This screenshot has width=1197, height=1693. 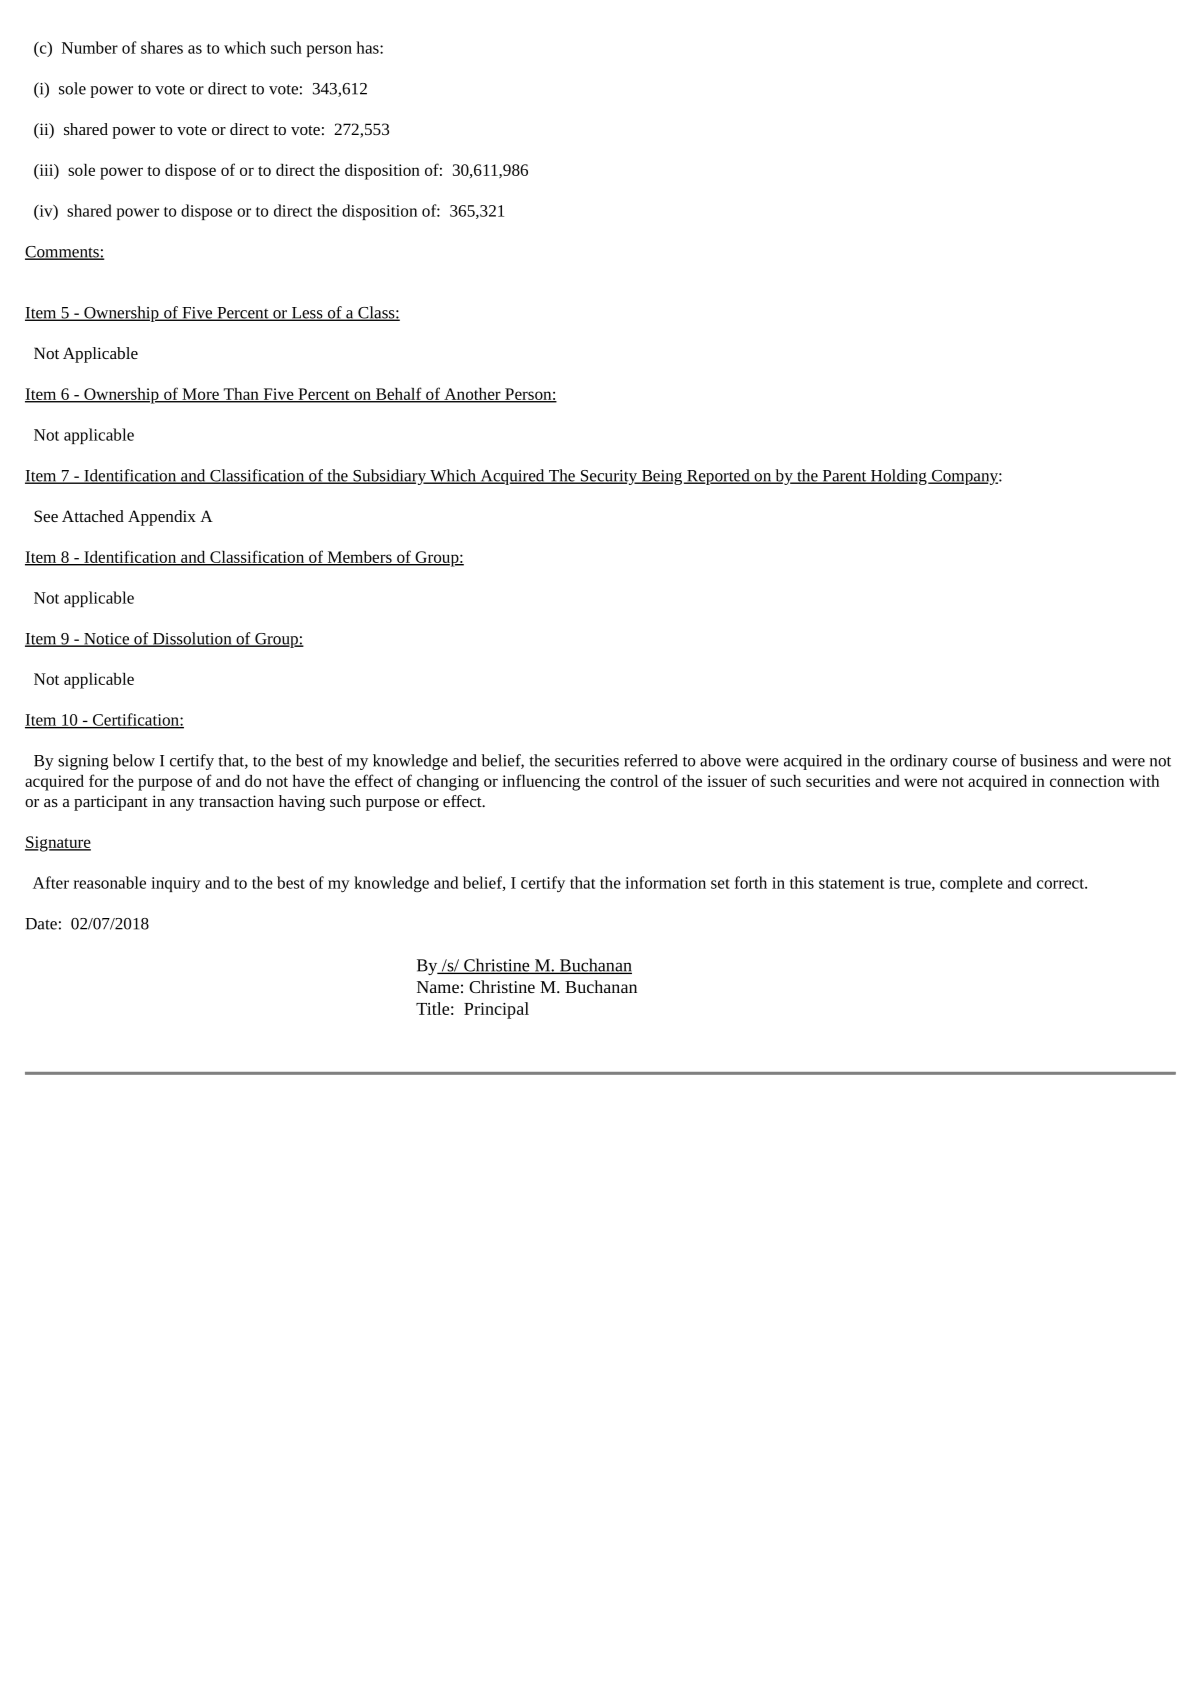 I want to click on Date, so click(x=41, y=924).
